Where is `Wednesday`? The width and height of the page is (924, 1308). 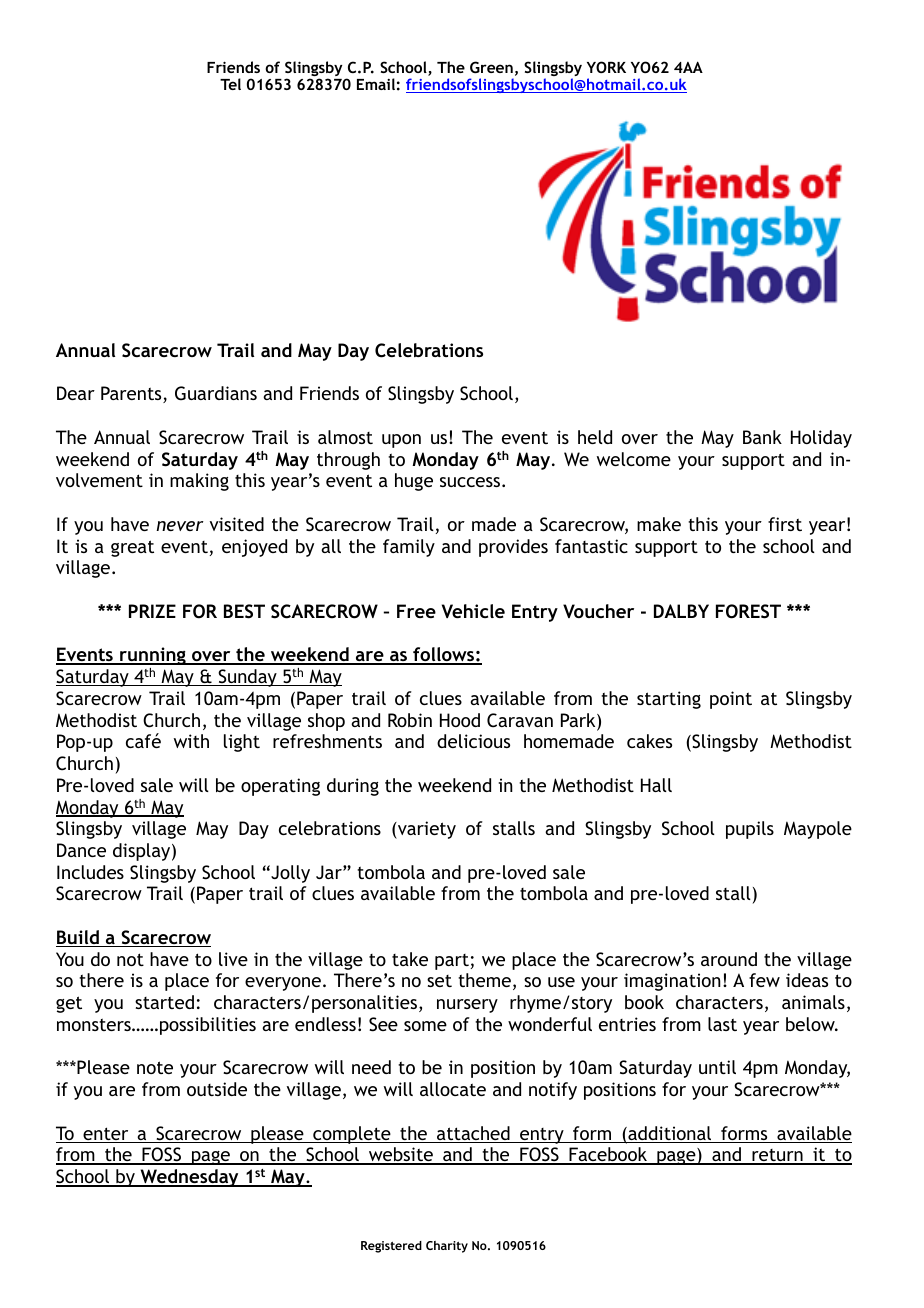
Wednesday is located at coordinates (189, 1178).
